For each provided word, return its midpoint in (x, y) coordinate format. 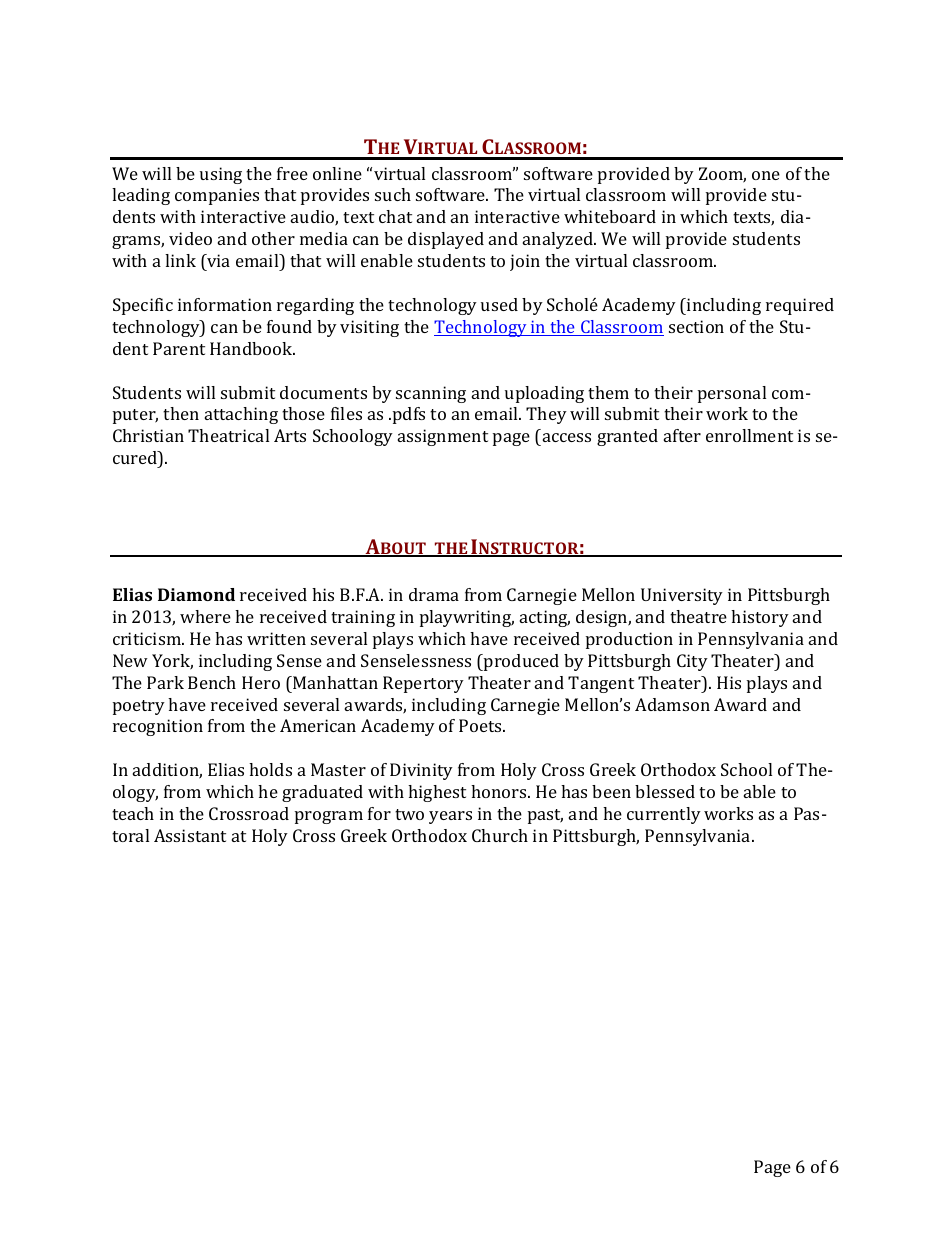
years (450, 817)
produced (520, 662)
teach (133, 813)
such (393, 194)
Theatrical (228, 435)
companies (217, 196)
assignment (443, 437)
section (696, 326)
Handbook (252, 348)
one (766, 175)
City (692, 662)
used (499, 304)
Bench (212, 682)
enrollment (749, 435)
